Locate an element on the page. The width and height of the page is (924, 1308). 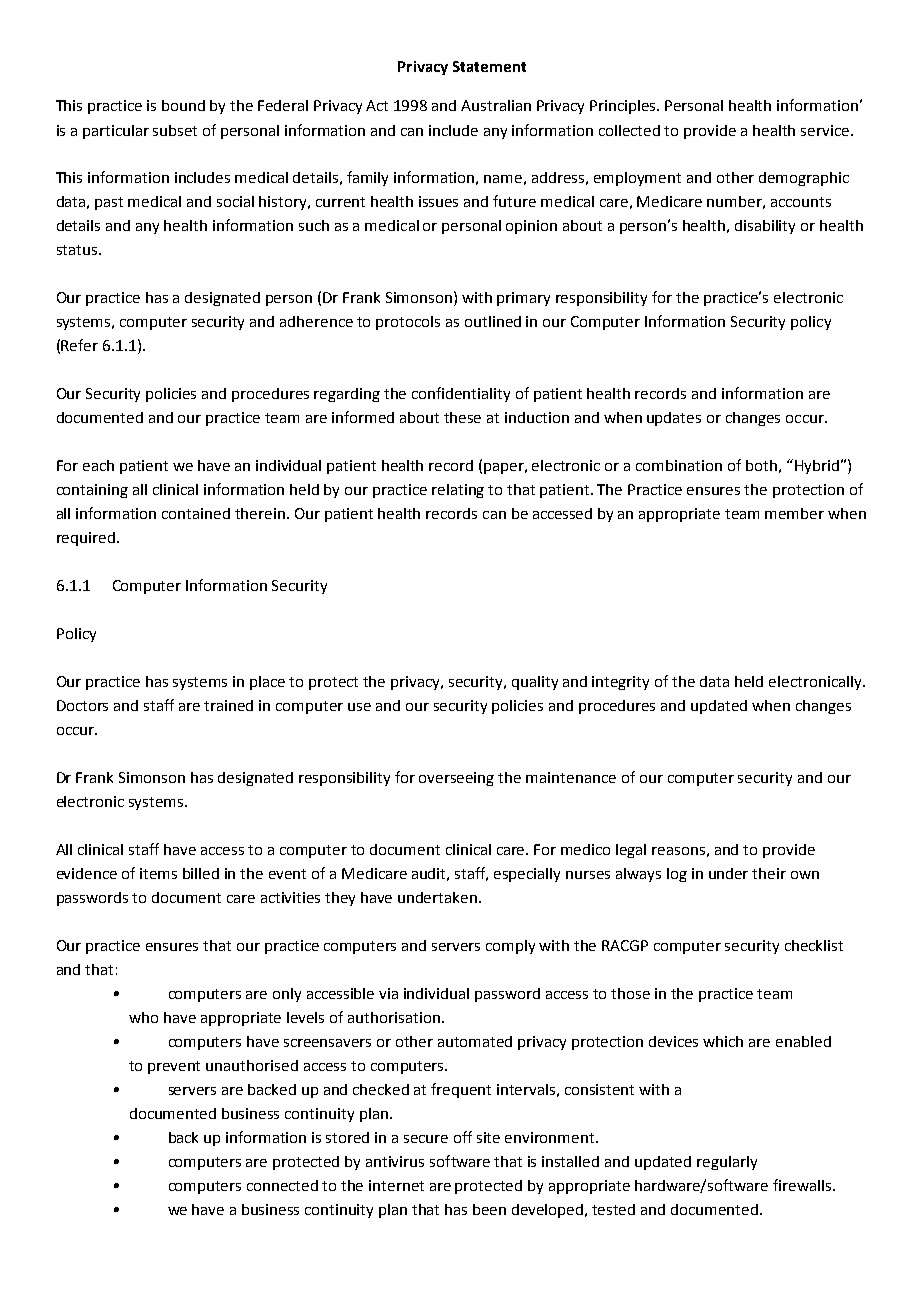
regularly is located at coordinates (727, 1163).
